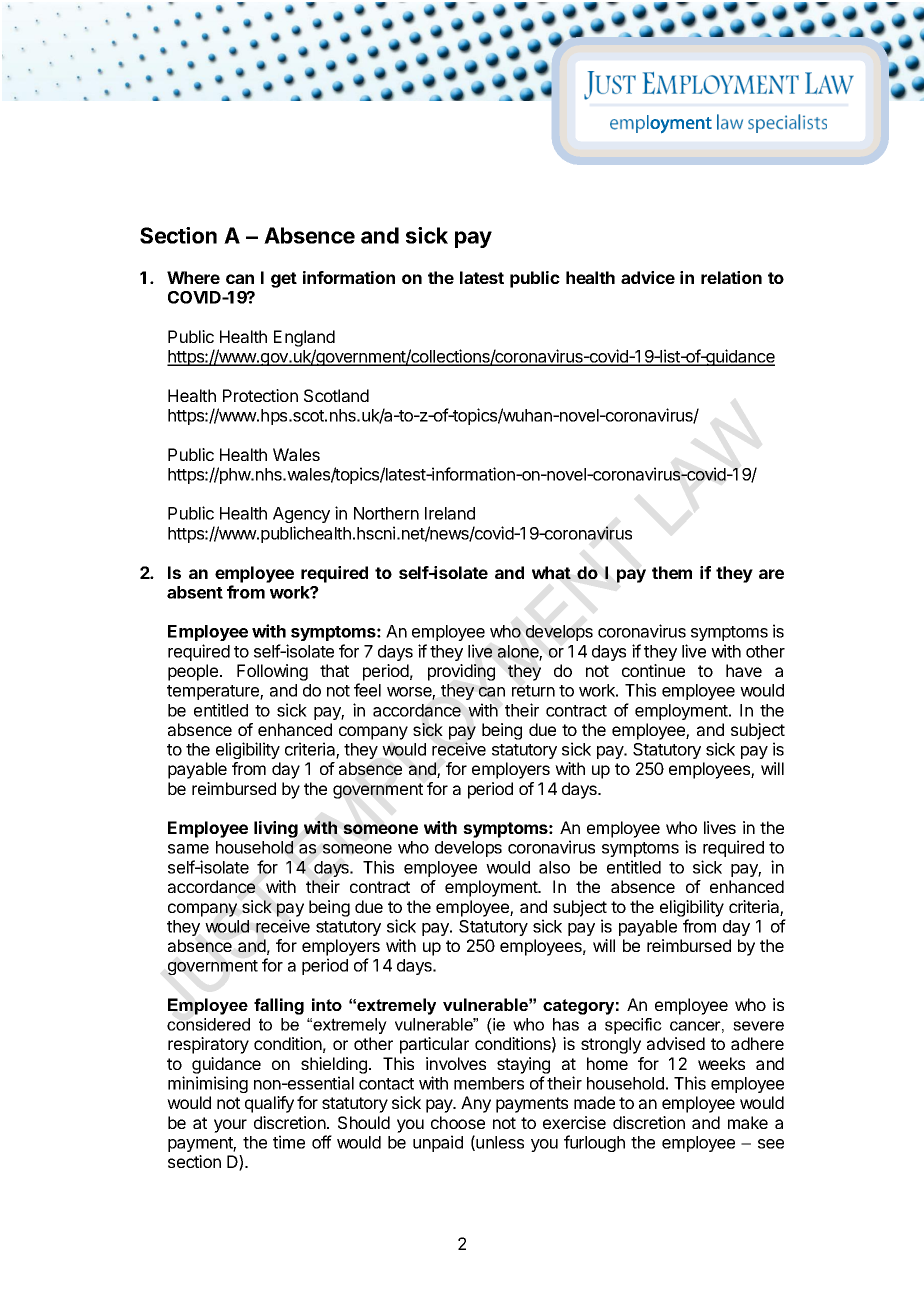 The width and height of the screenshot is (924, 1307). I want to click on Agency, so click(301, 515).
